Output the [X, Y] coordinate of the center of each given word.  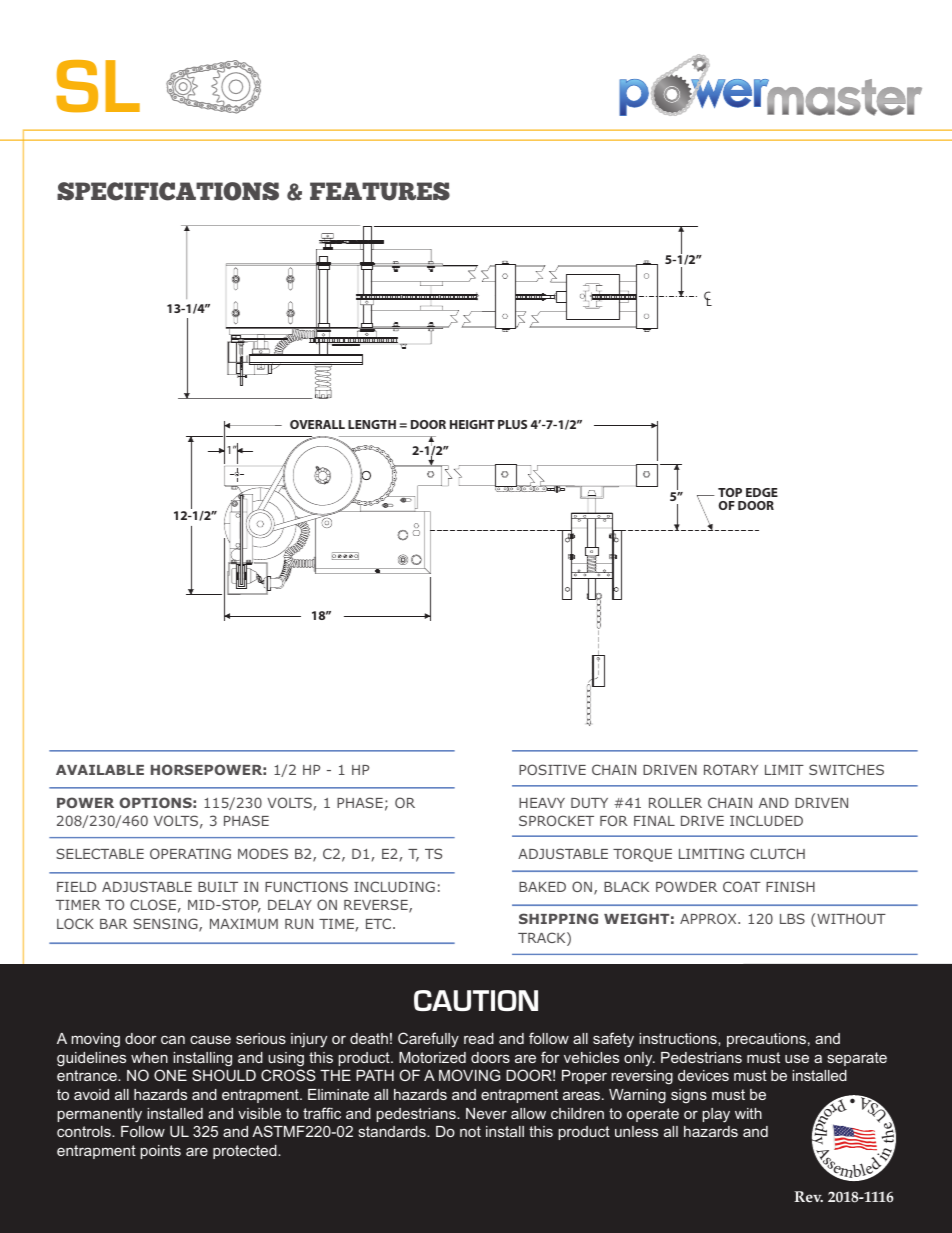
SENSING [166, 925]
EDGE [762, 492]
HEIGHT [472, 424]
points [160, 1152]
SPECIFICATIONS [168, 191]
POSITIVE [552, 769]
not [470, 1131]
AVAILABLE [100, 770]
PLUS [512, 424]
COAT [742, 886]
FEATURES [380, 191]
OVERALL [317, 424]
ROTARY [731, 769]
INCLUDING [394, 886]
